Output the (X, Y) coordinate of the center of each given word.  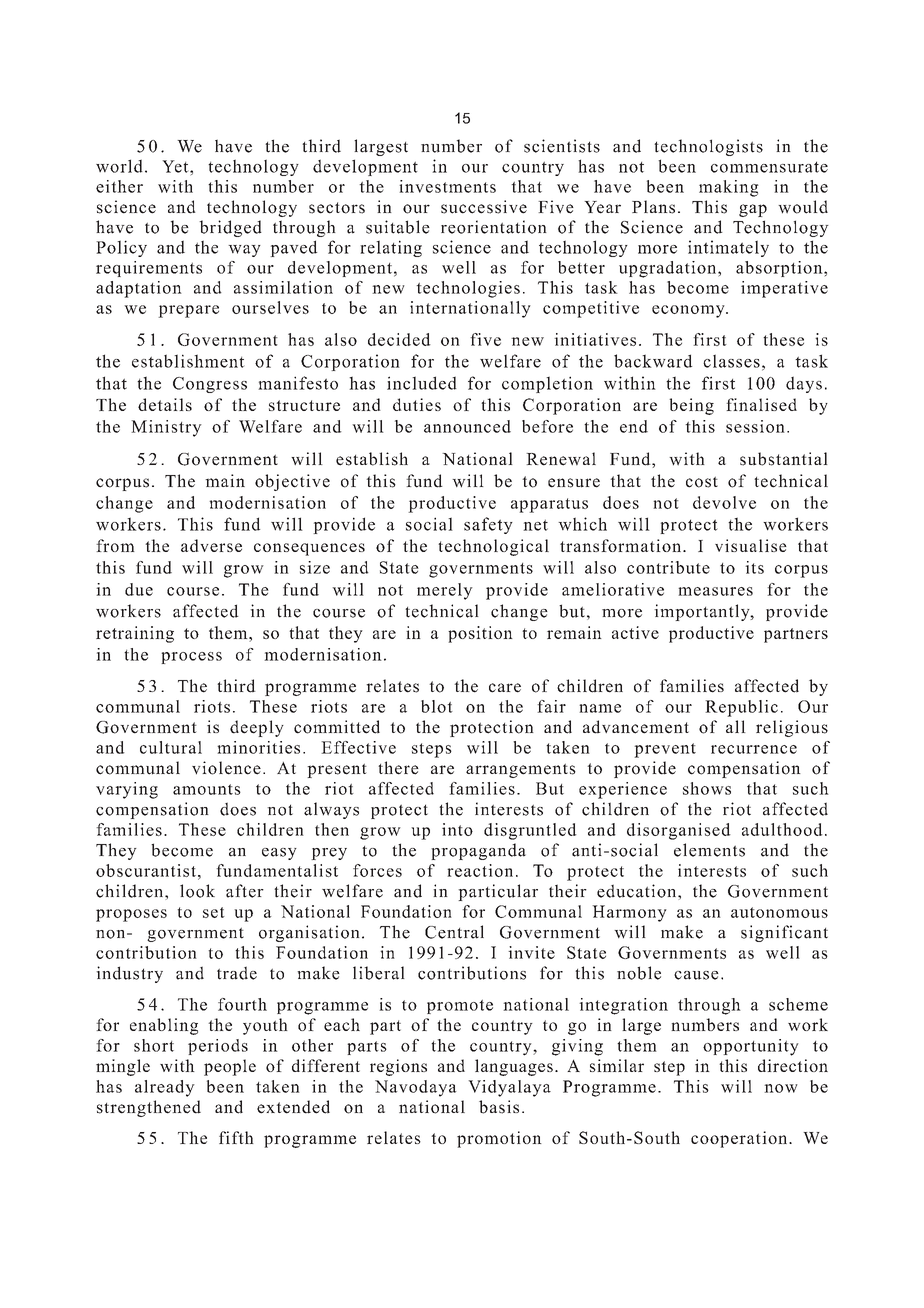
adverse (211, 545)
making (729, 188)
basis (499, 1107)
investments (447, 186)
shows (707, 788)
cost (702, 482)
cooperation (740, 1139)
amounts (207, 789)
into (457, 829)
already (165, 1088)
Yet (176, 166)
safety (488, 525)
